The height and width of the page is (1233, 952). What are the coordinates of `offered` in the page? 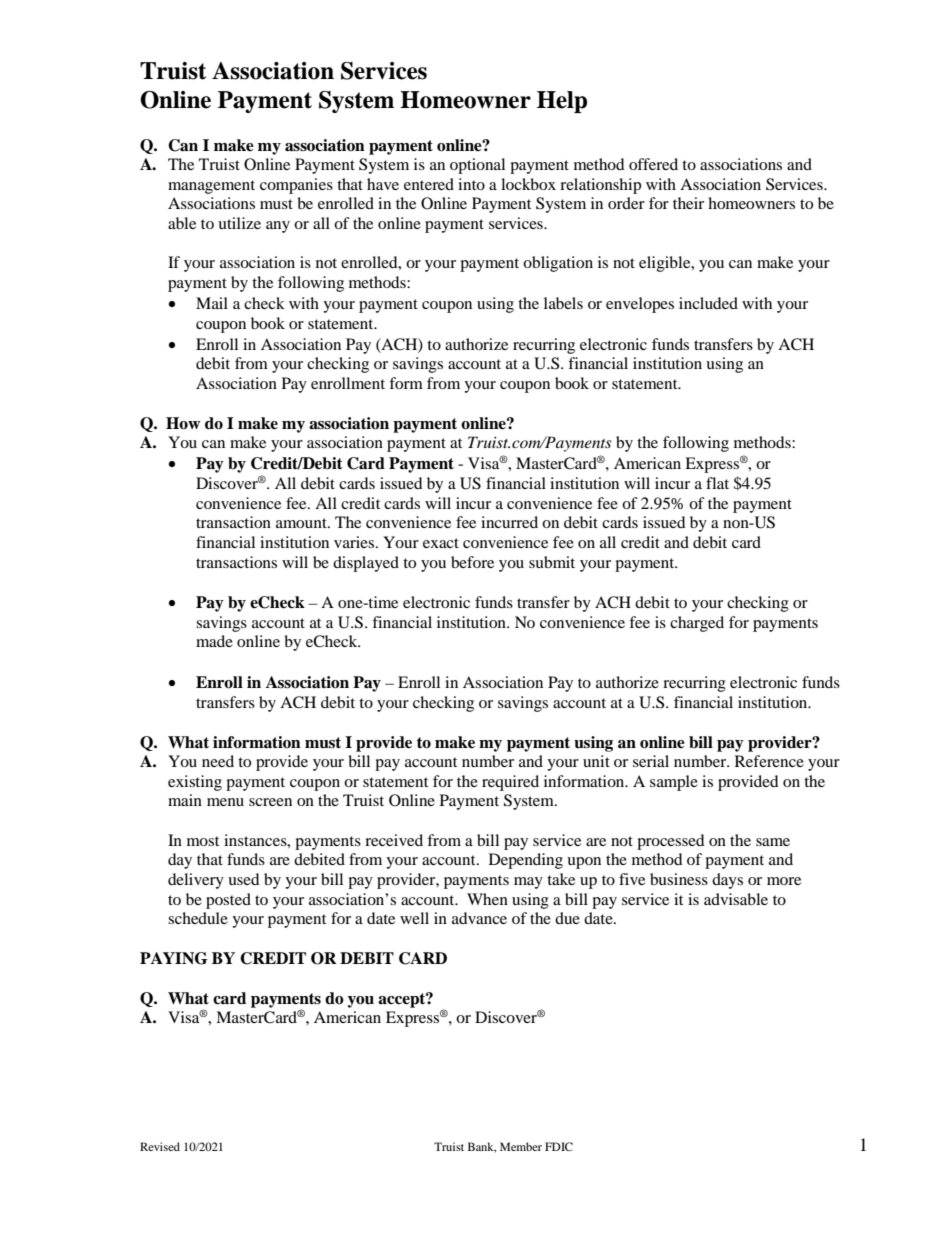 It's located at (653, 164).
